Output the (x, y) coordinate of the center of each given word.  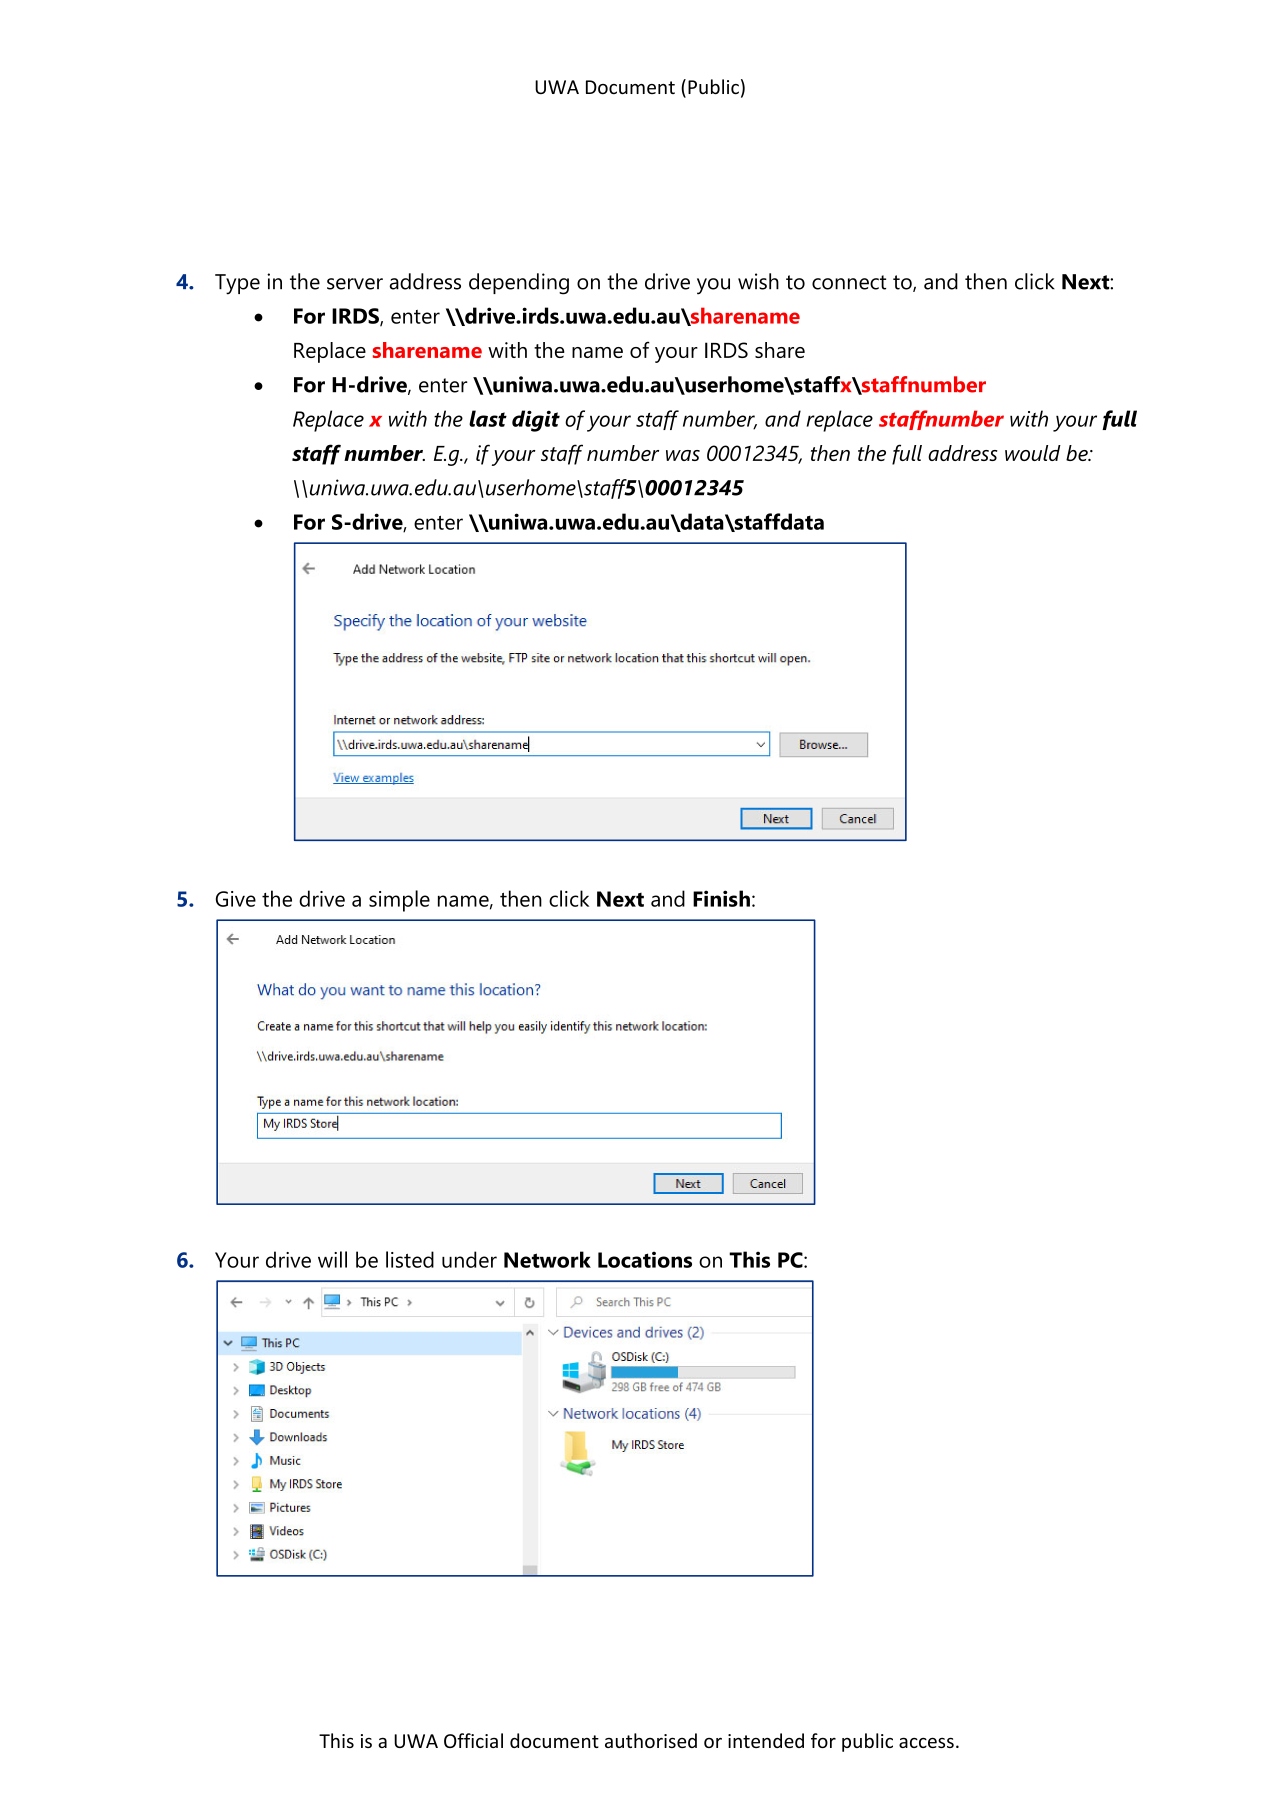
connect (849, 282)
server (355, 284)
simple (399, 901)
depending (519, 284)
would (1033, 453)
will (332, 1259)
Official (473, 1740)
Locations (645, 1259)
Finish (721, 898)
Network (547, 1259)
